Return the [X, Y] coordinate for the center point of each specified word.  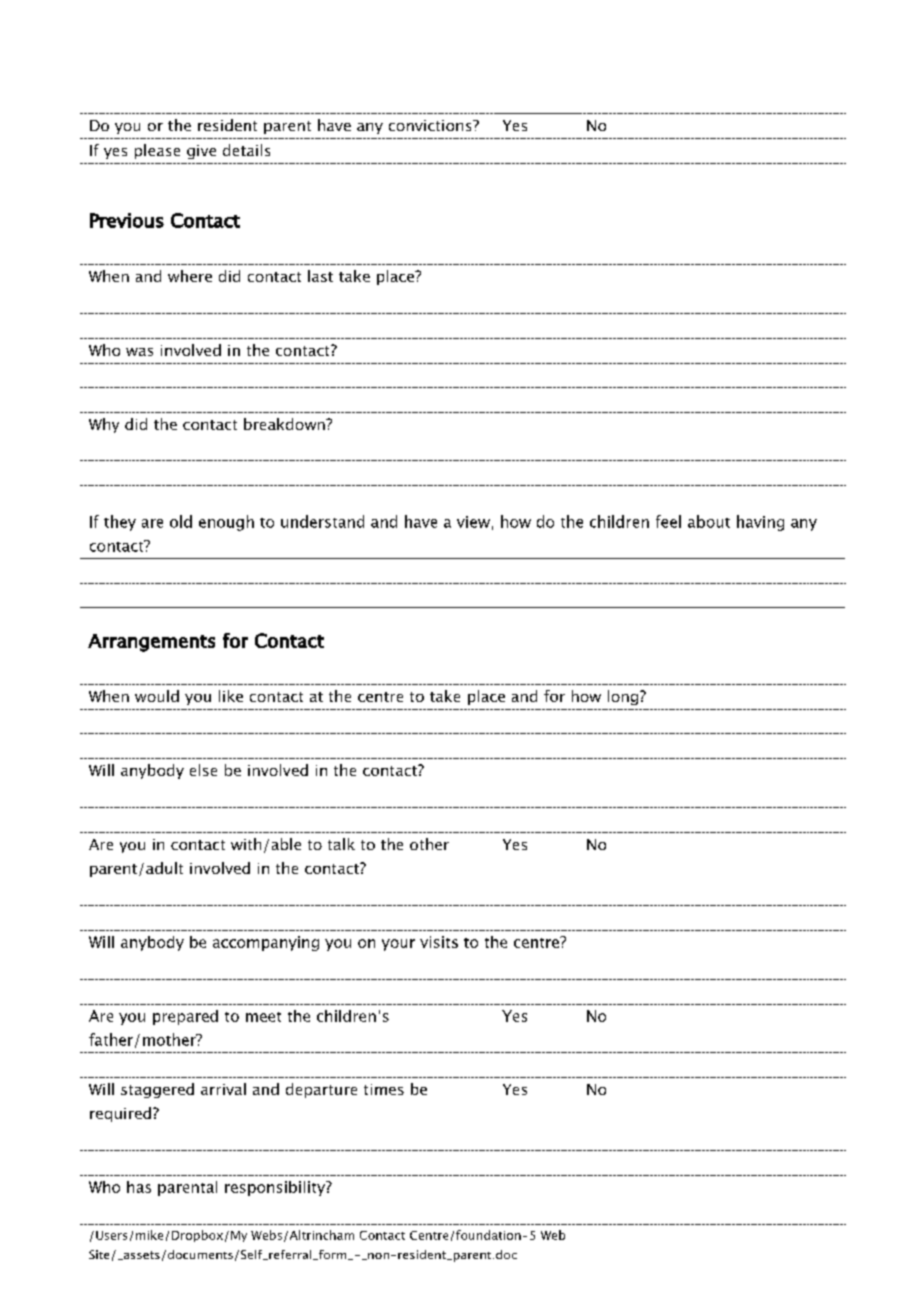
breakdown [285, 424]
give [201, 152]
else [203, 770]
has [139, 1187]
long [624, 697]
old [181, 521]
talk [341, 844]
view [473, 522]
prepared [185, 1017]
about [709, 521]
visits [439, 942]
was [139, 352]
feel [668, 521]
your [398, 945]
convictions [431, 125]
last [320, 276]
